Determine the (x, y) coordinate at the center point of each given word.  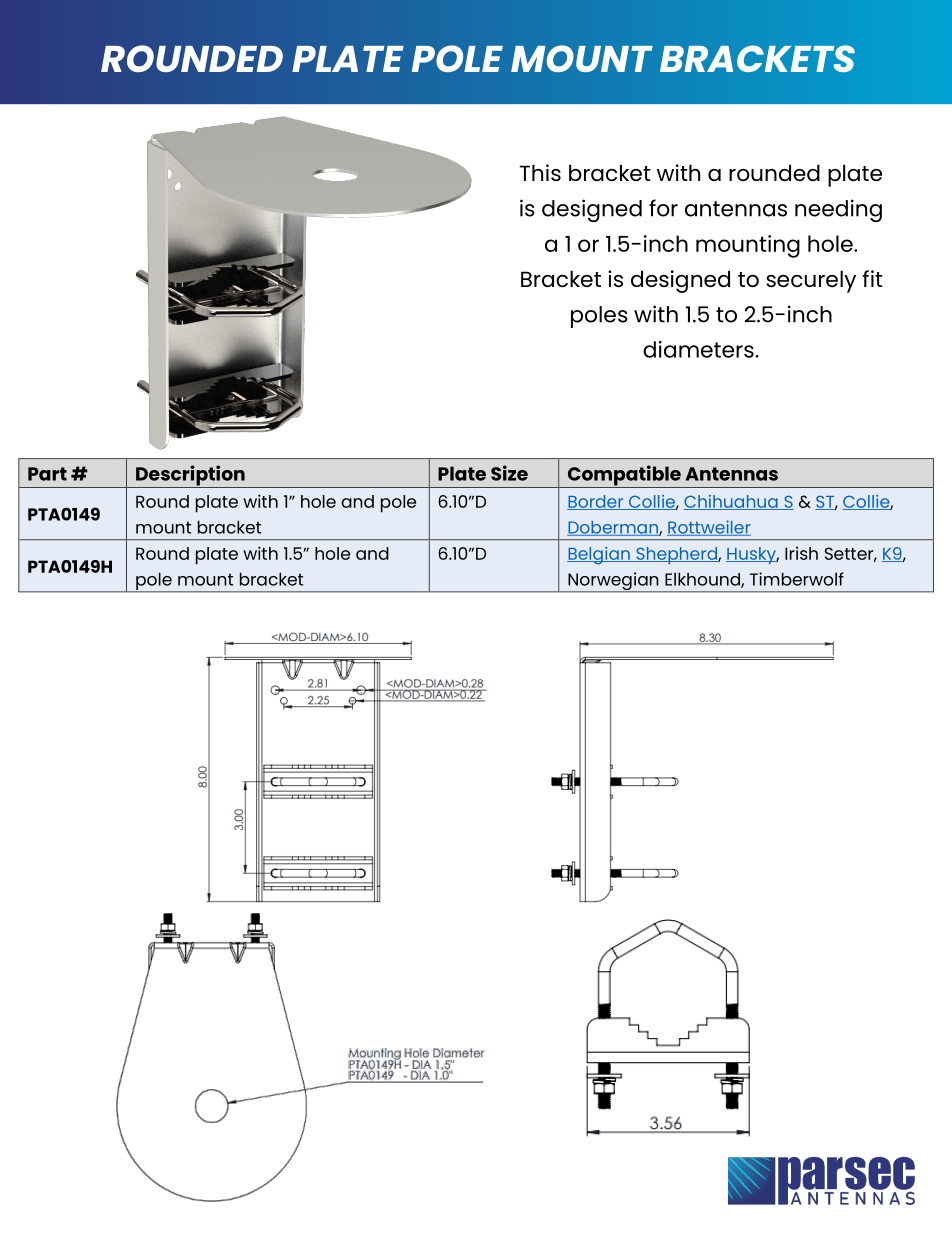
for (663, 208)
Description (190, 476)
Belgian (599, 556)
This (540, 172)
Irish (801, 553)
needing (838, 210)
